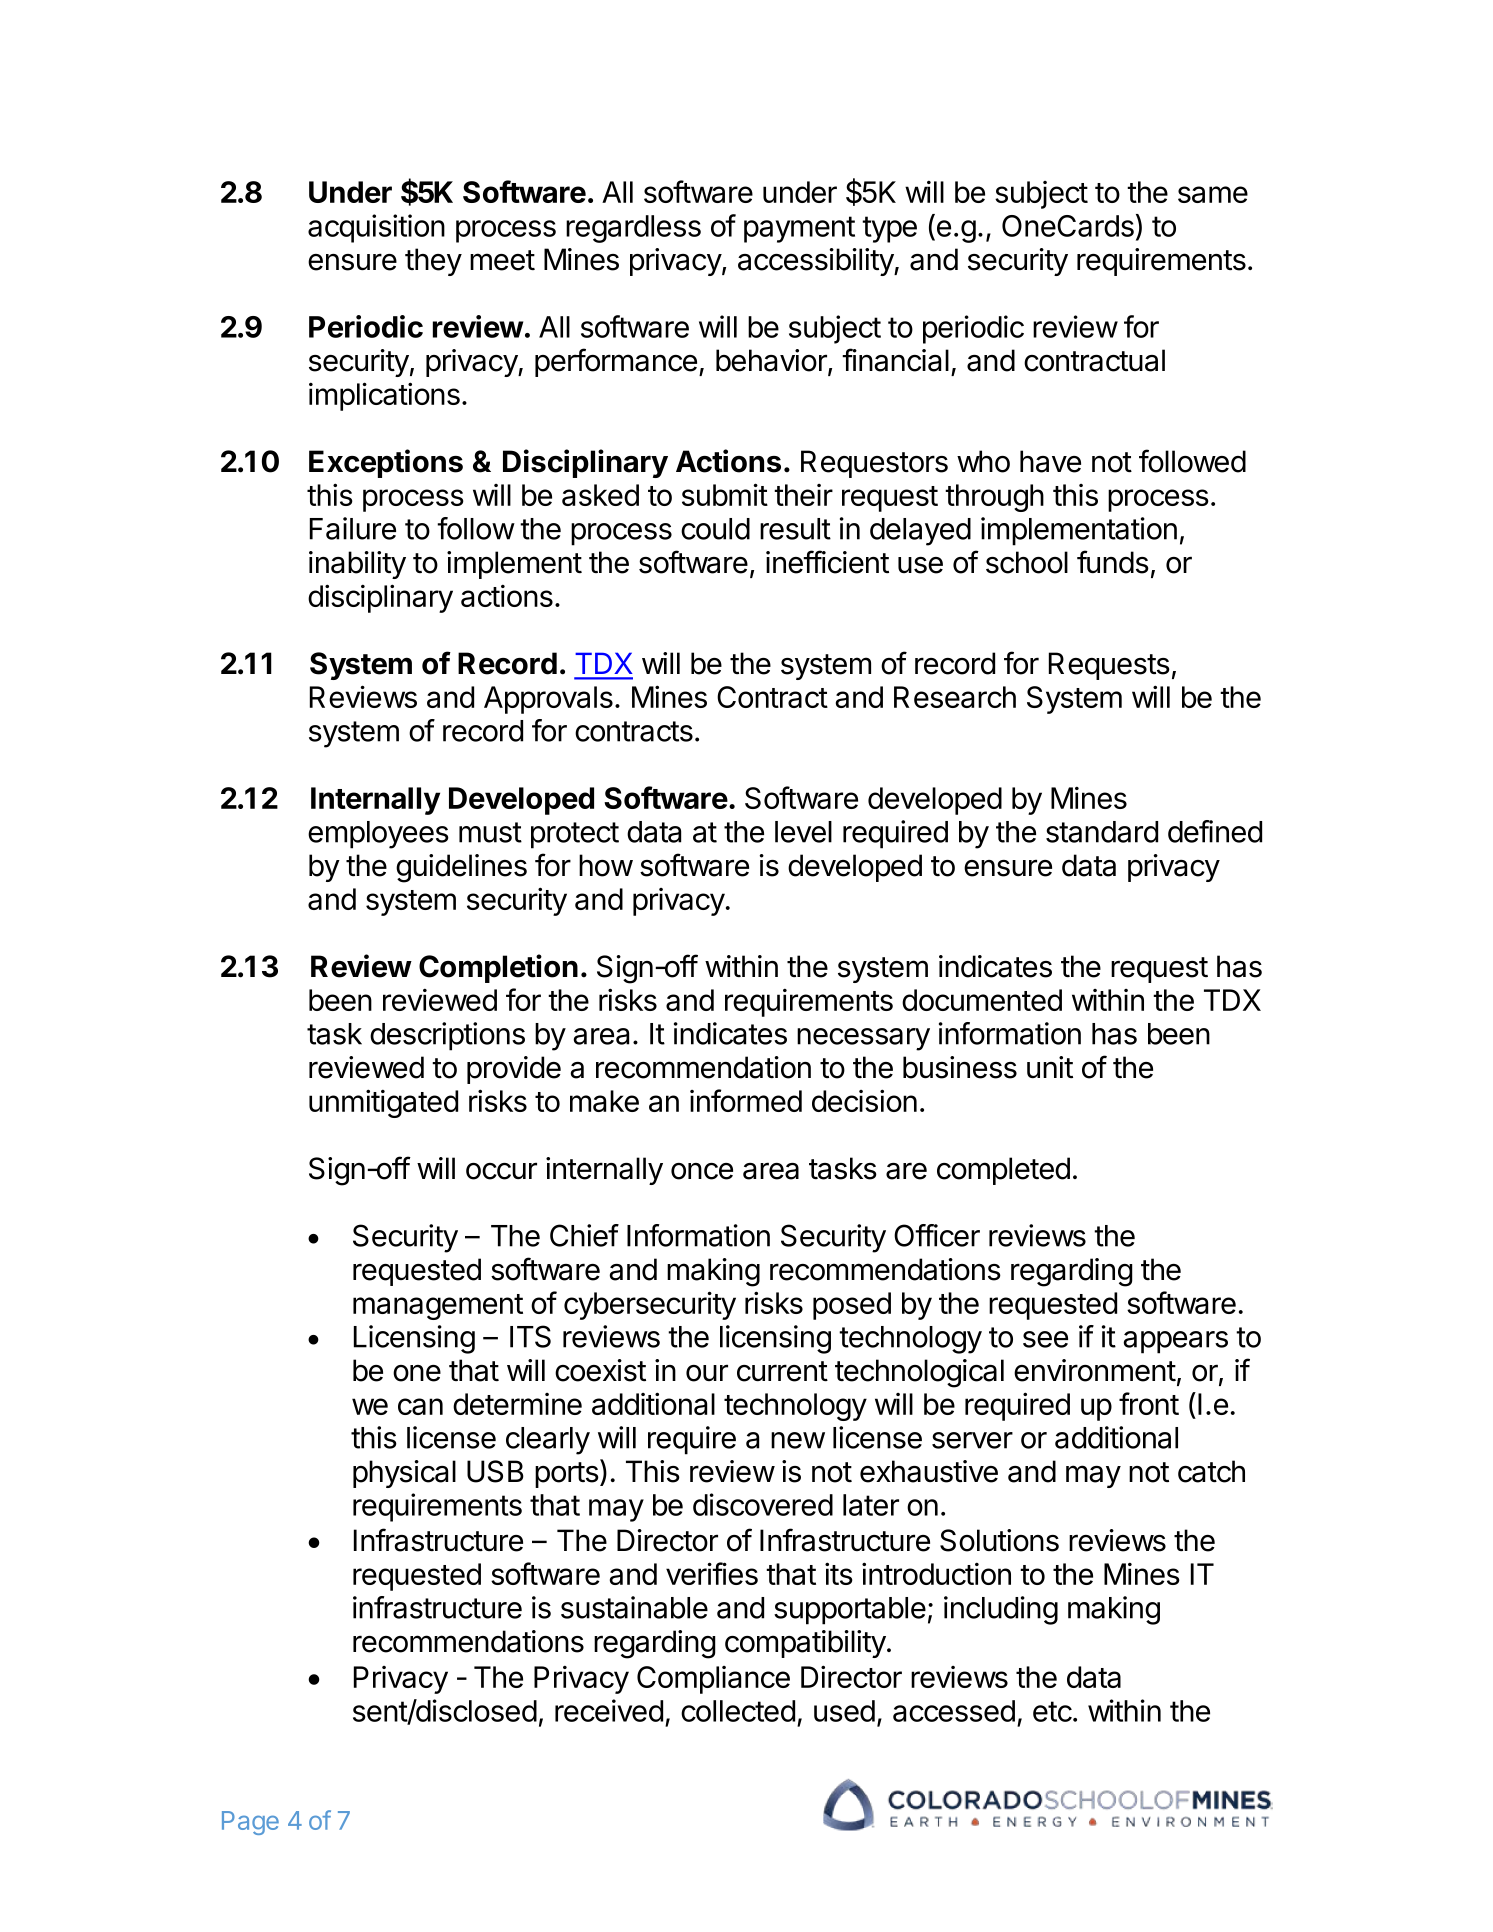 This image has width=1493, height=1932. I want to click on collected, so click(738, 1711).
